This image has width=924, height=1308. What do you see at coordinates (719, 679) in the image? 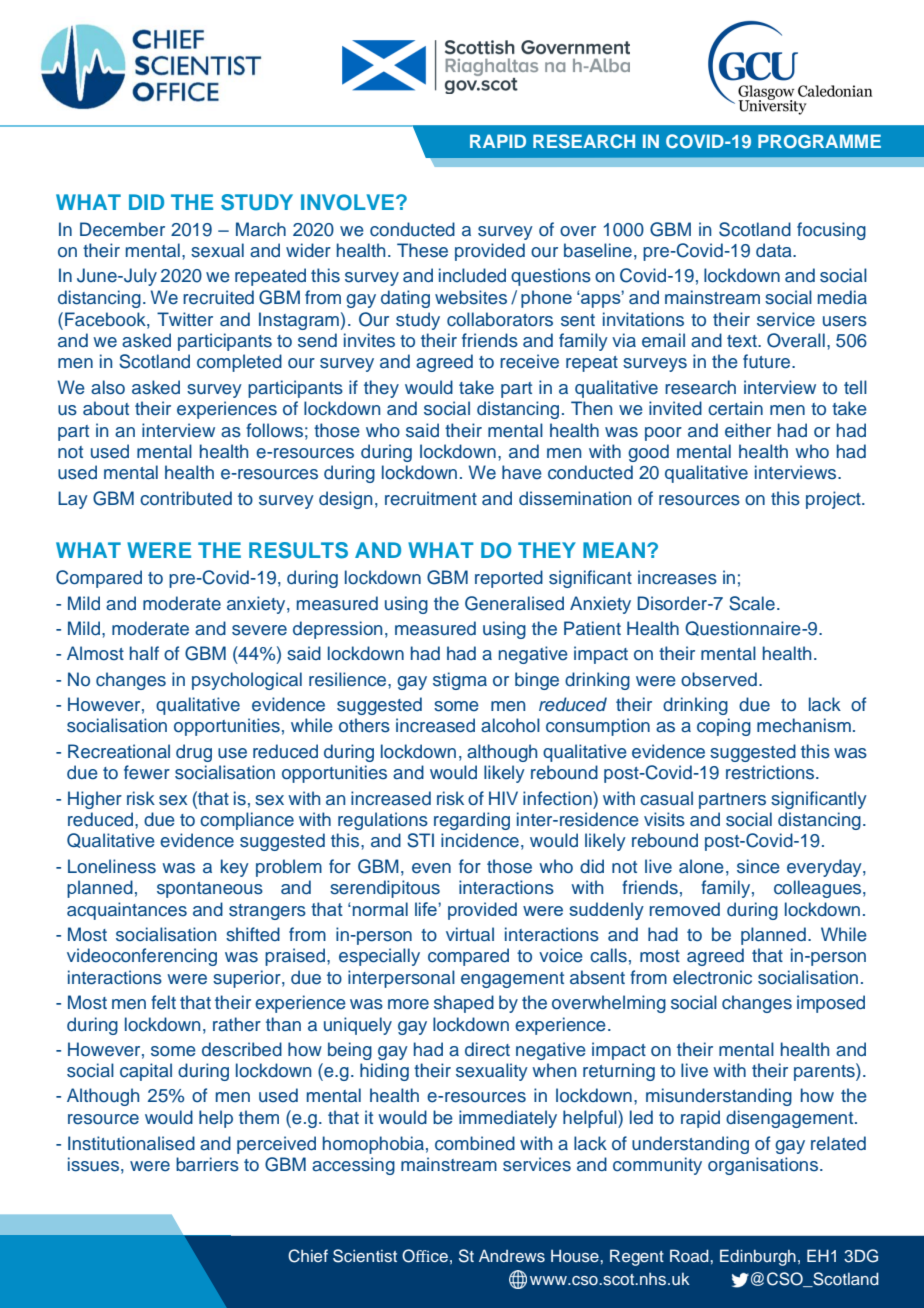
I see `observed` at bounding box center [719, 679].
